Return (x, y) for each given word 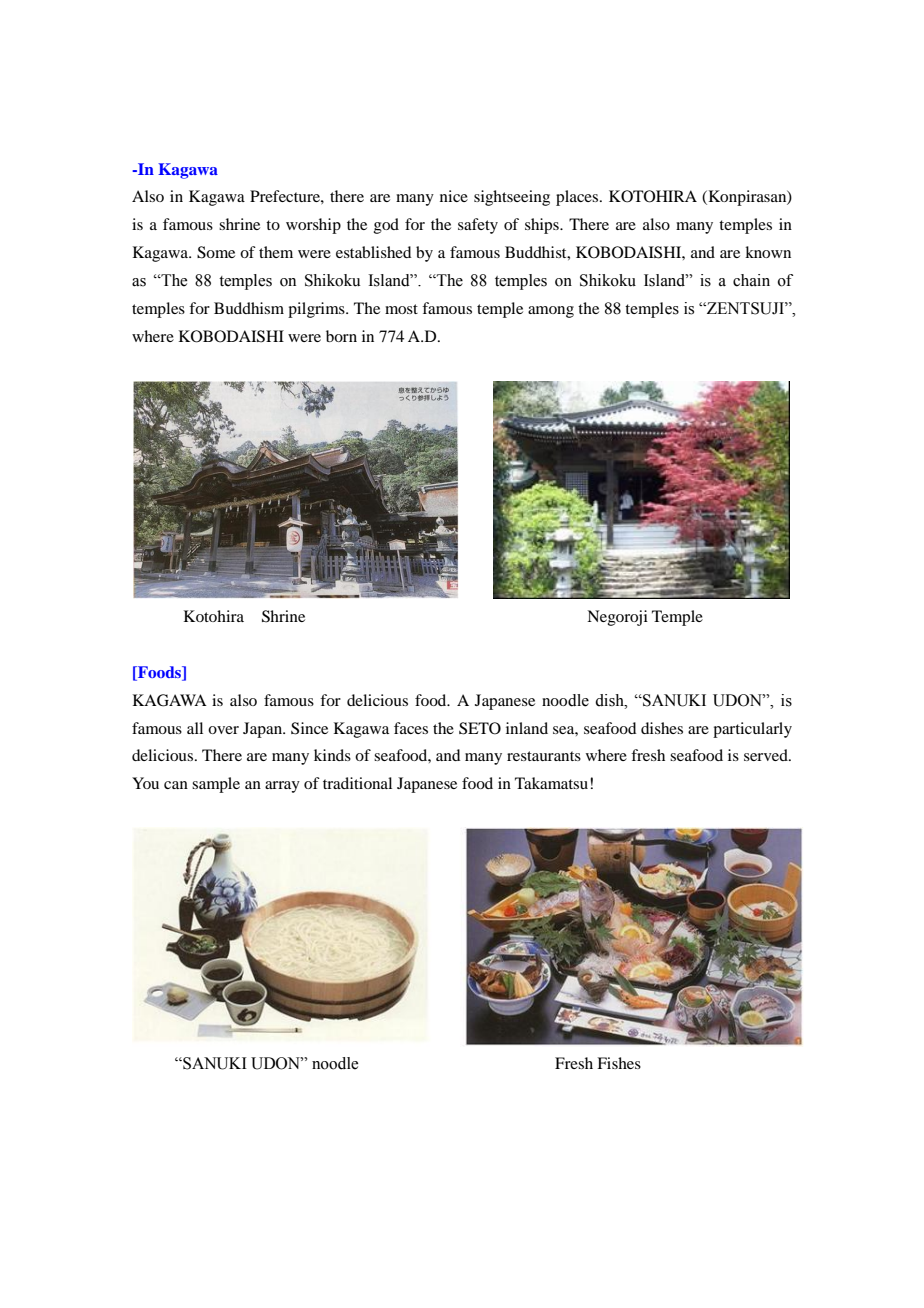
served (767, 755)
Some (216, 252)
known (768, 252)
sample (216, 785)
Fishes (619, 1063)
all (195, 728)
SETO (480, 728)
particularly (752, 730)
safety (478, 226)
